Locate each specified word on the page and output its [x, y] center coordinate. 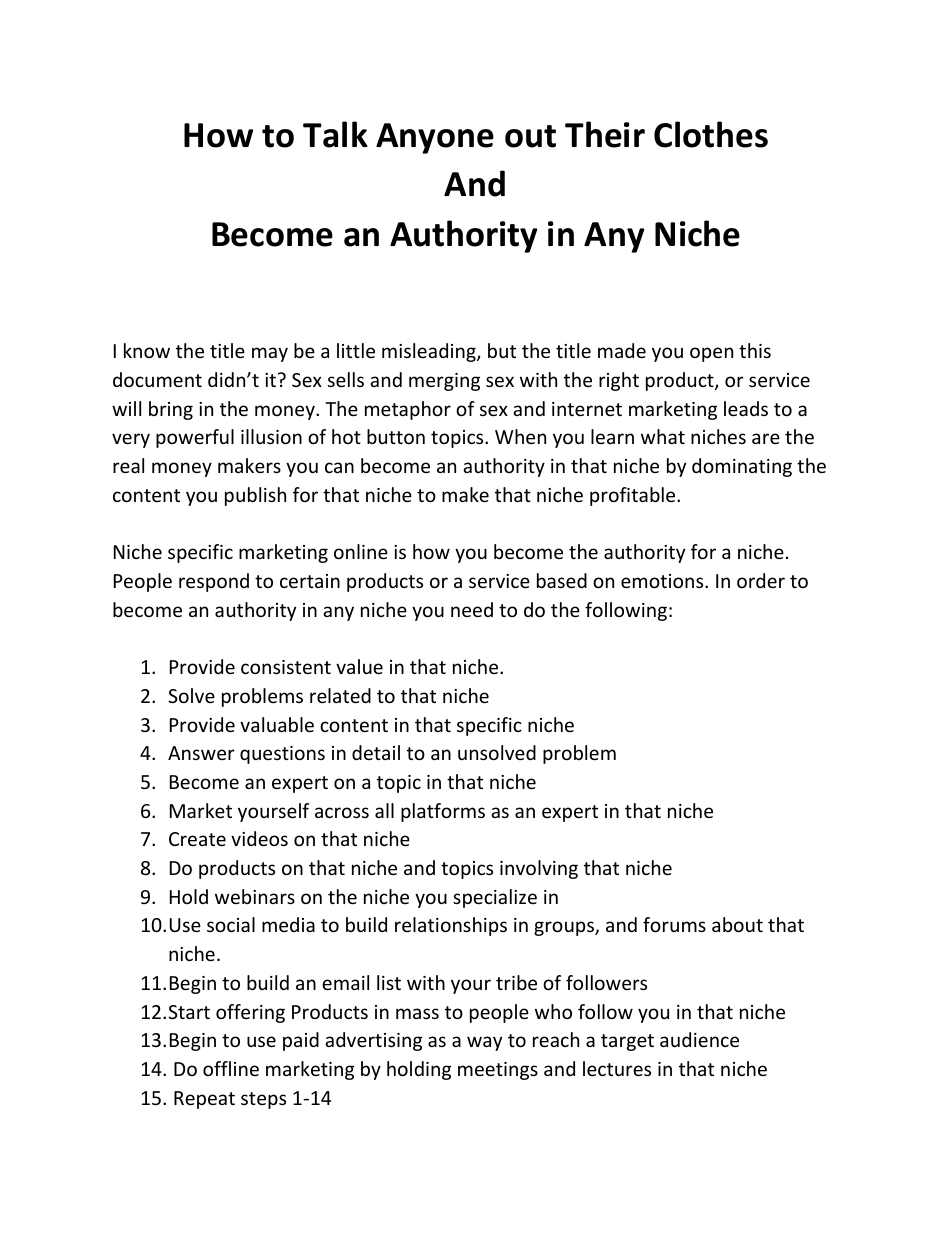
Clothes [711, 134]
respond [214, 582]
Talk [335, 134]
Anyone [435, 138]
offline [231, 1068]
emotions [663, 581]
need [472, 609]
